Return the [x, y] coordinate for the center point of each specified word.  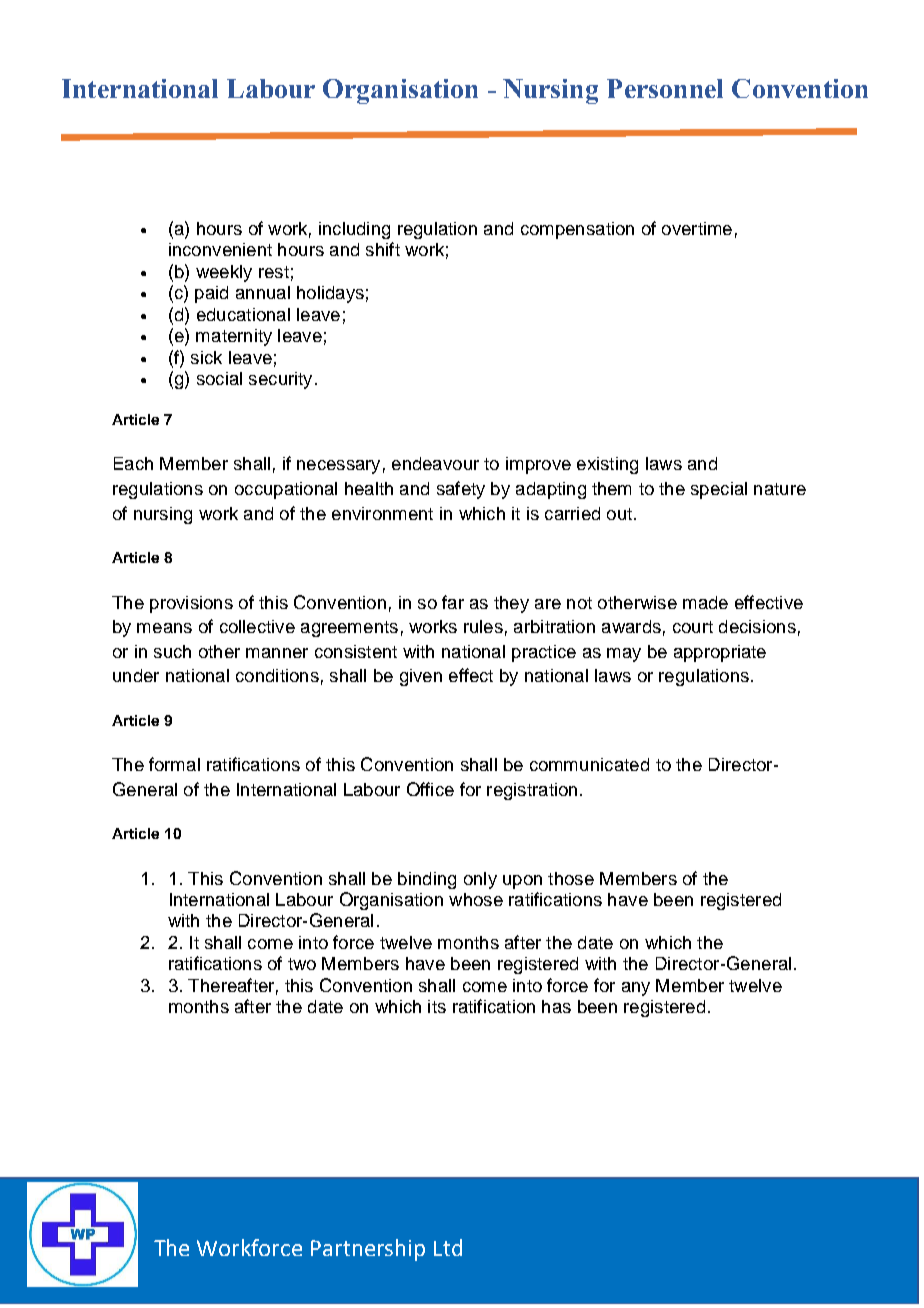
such [172, 651]
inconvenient [220, 249]
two [302, 964]
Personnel [665, 88]
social [219, 378]
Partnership [368, 1250]
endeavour [435, 463]
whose [476, 899]
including [354, 230]
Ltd [448, 1247]
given [421, 677]
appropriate [720, 653]
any [636, 989]
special [719, 490]
